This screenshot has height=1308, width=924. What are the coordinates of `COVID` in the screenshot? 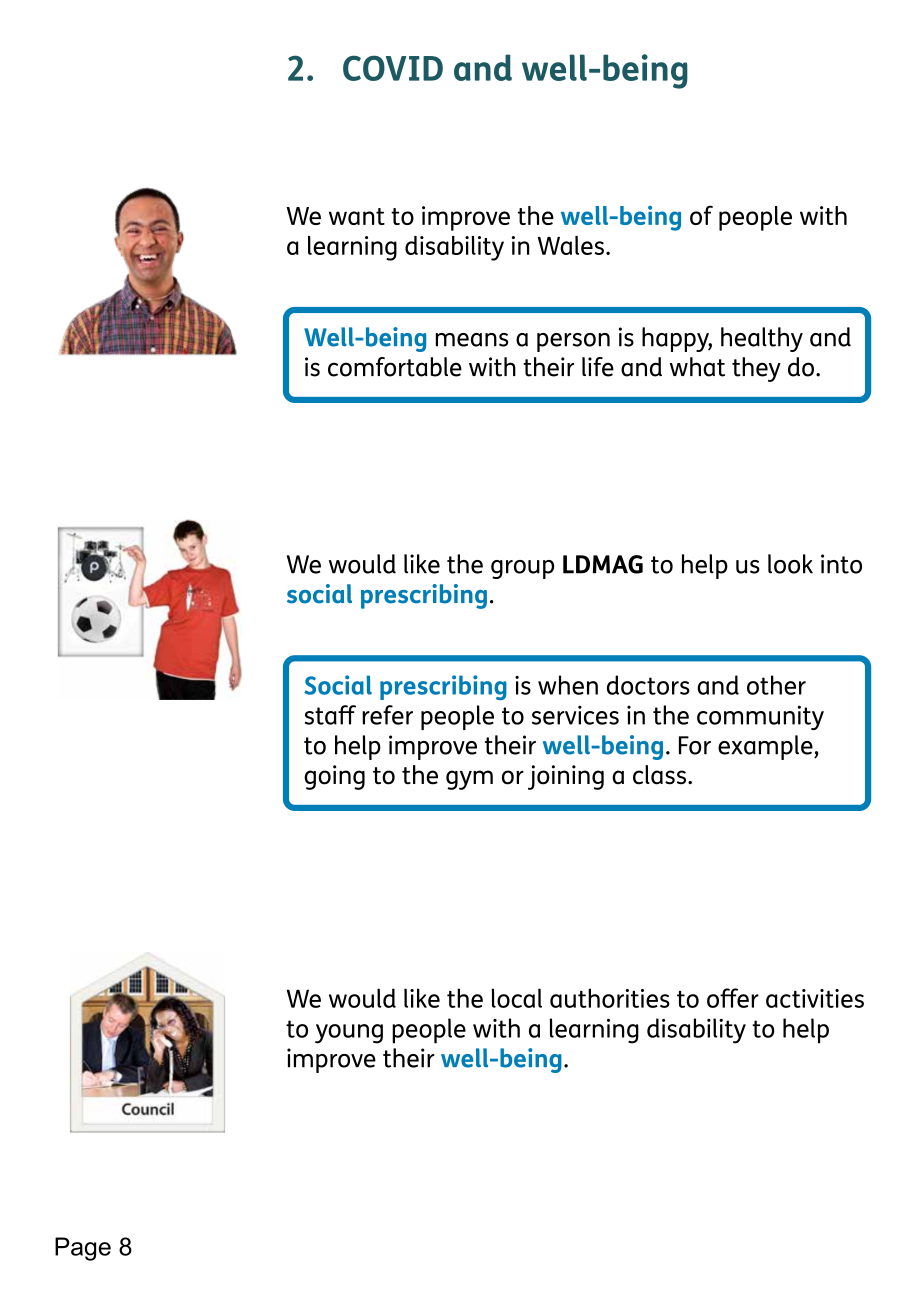 It's located at (393, 68).
